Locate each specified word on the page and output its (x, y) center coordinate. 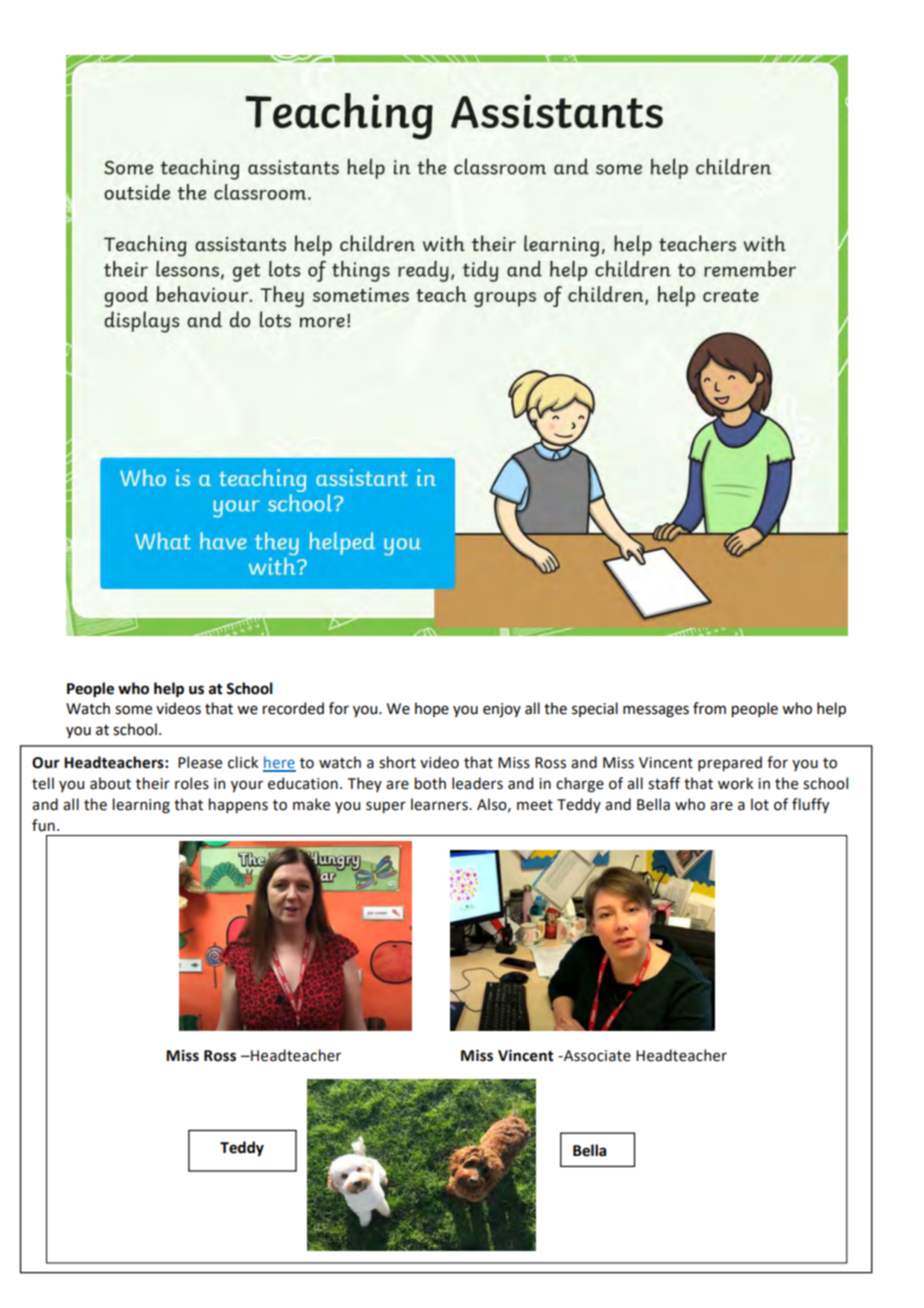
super (386, 807)
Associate (596, 1056)
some (133, 710)
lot (760, 804)
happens (238, 805)
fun (43, 825)
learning (141, 806)
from (709, 708)
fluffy (810, 805)
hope (432, 709)
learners (440, 804)
